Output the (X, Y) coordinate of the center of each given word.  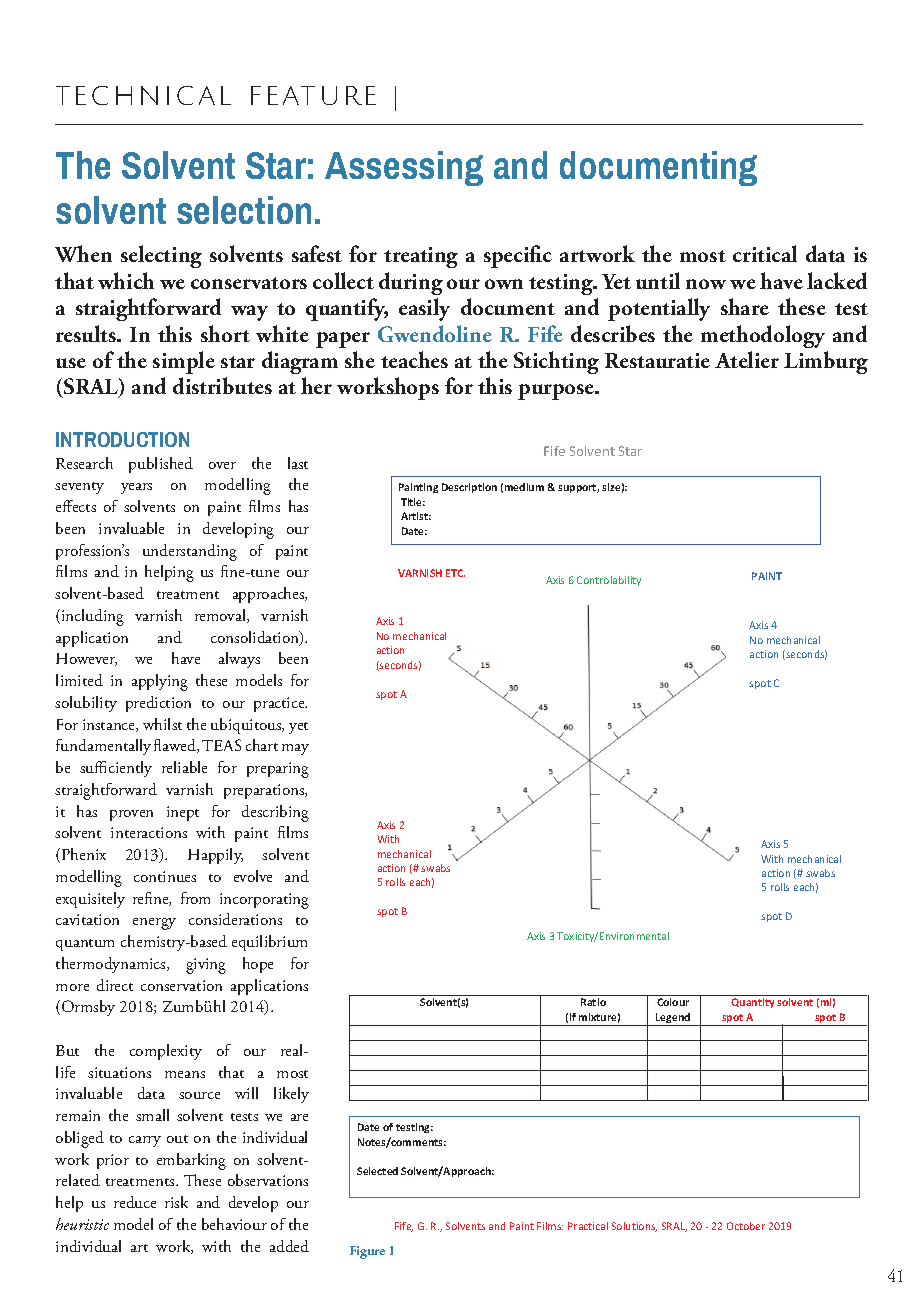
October (746, 1226)
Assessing (404, 168)
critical (765, 253)
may (295, 749)
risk (176, 1202)
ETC (455, 573)
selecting (161, 256)
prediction (158, 704)
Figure (367, 1252)
